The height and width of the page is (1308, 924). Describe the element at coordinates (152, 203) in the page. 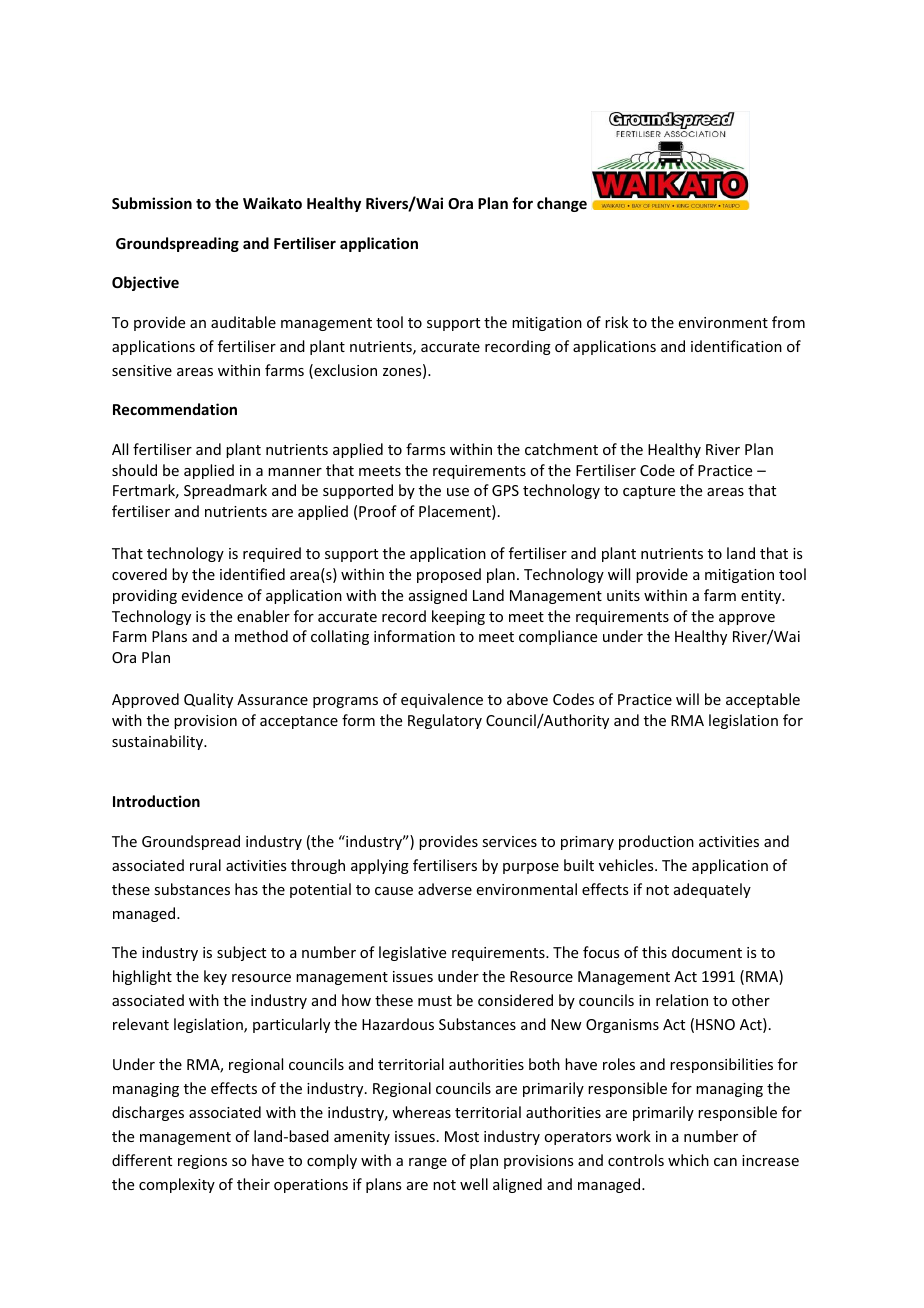

I see `Submission` at that location.
